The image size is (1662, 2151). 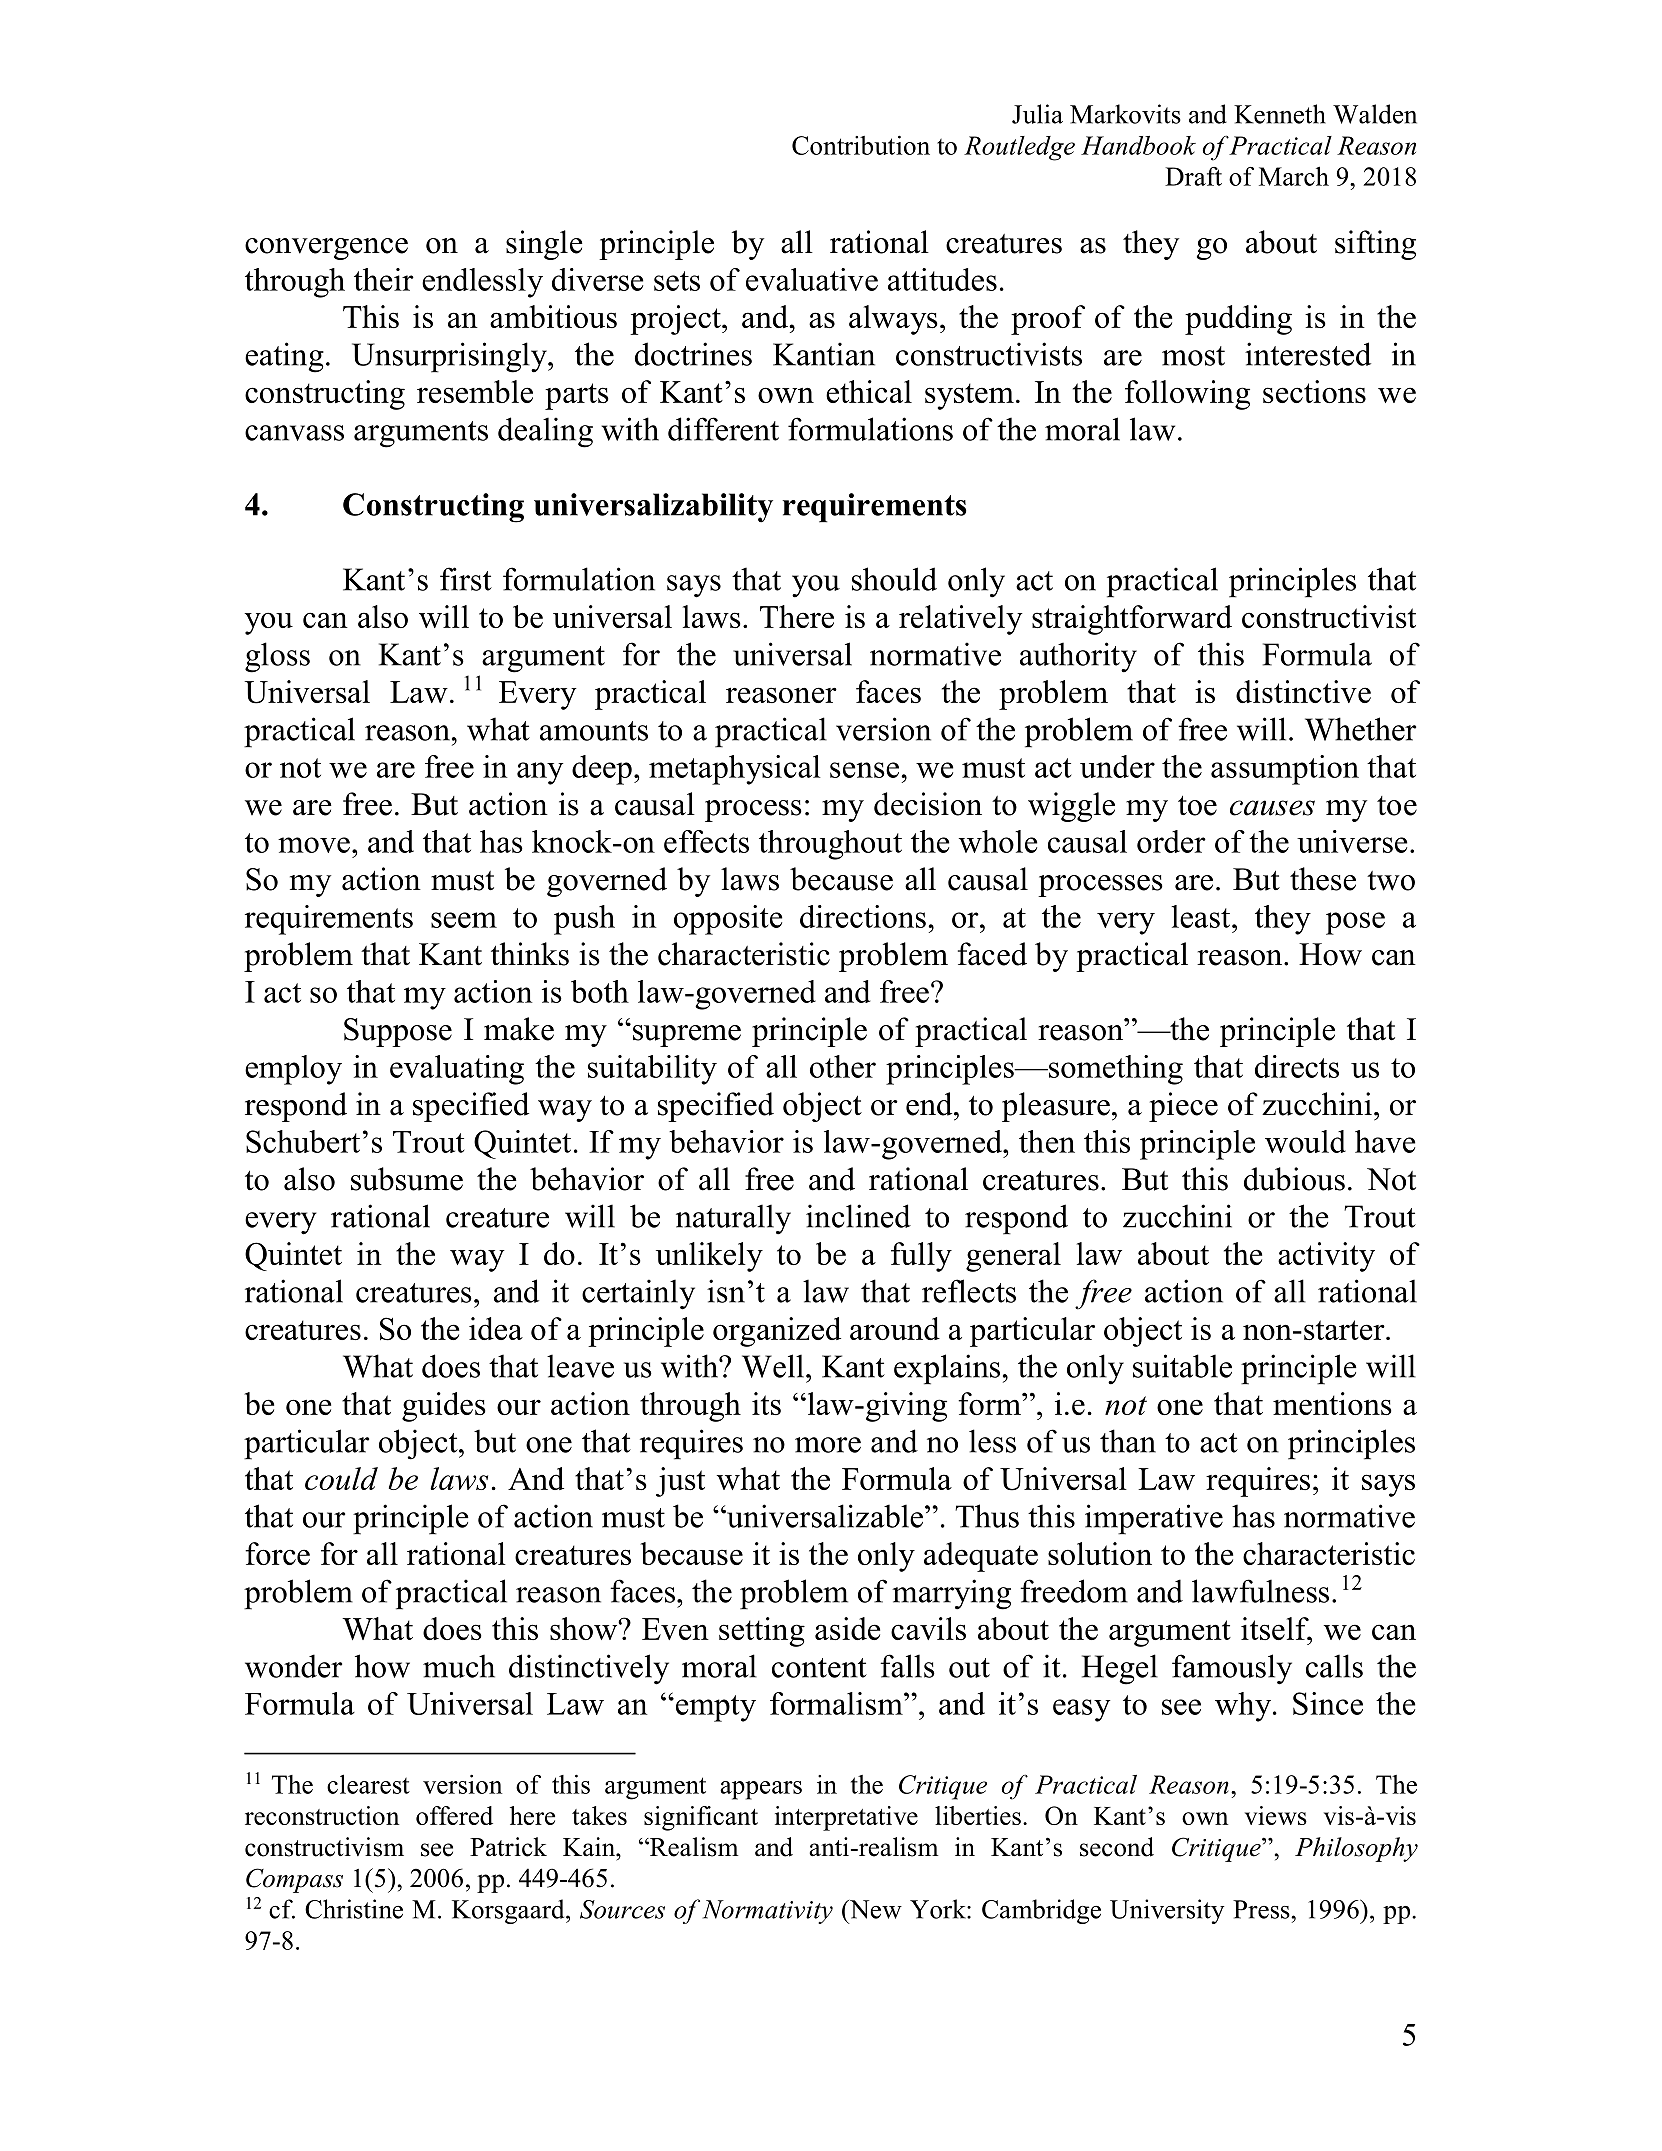 What do you see at coordinates (846, 1818) in the document?
I see `interpretative` at bounding box center [846, 1818].
